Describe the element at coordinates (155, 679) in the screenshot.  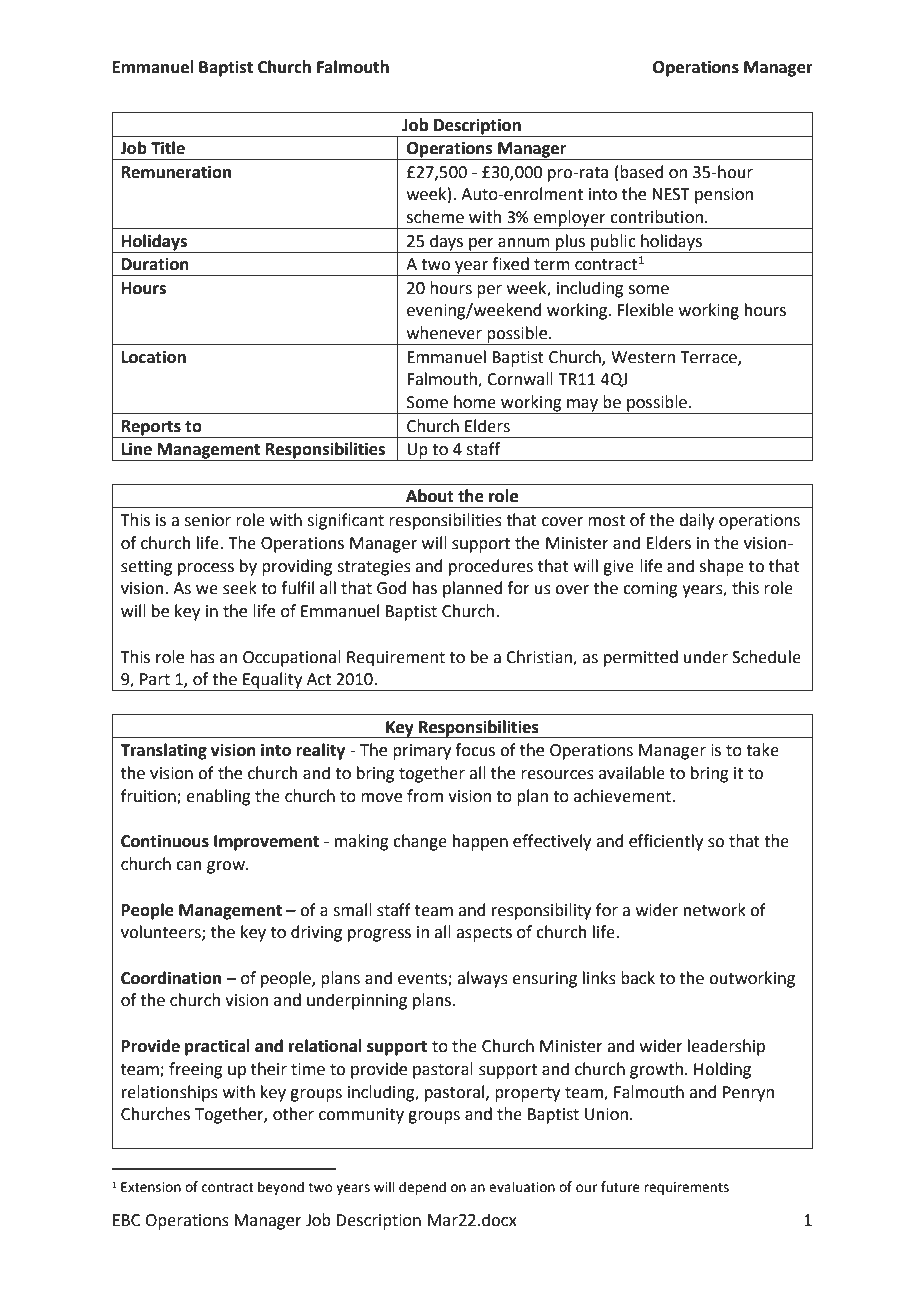
I see `Part` at that location.
